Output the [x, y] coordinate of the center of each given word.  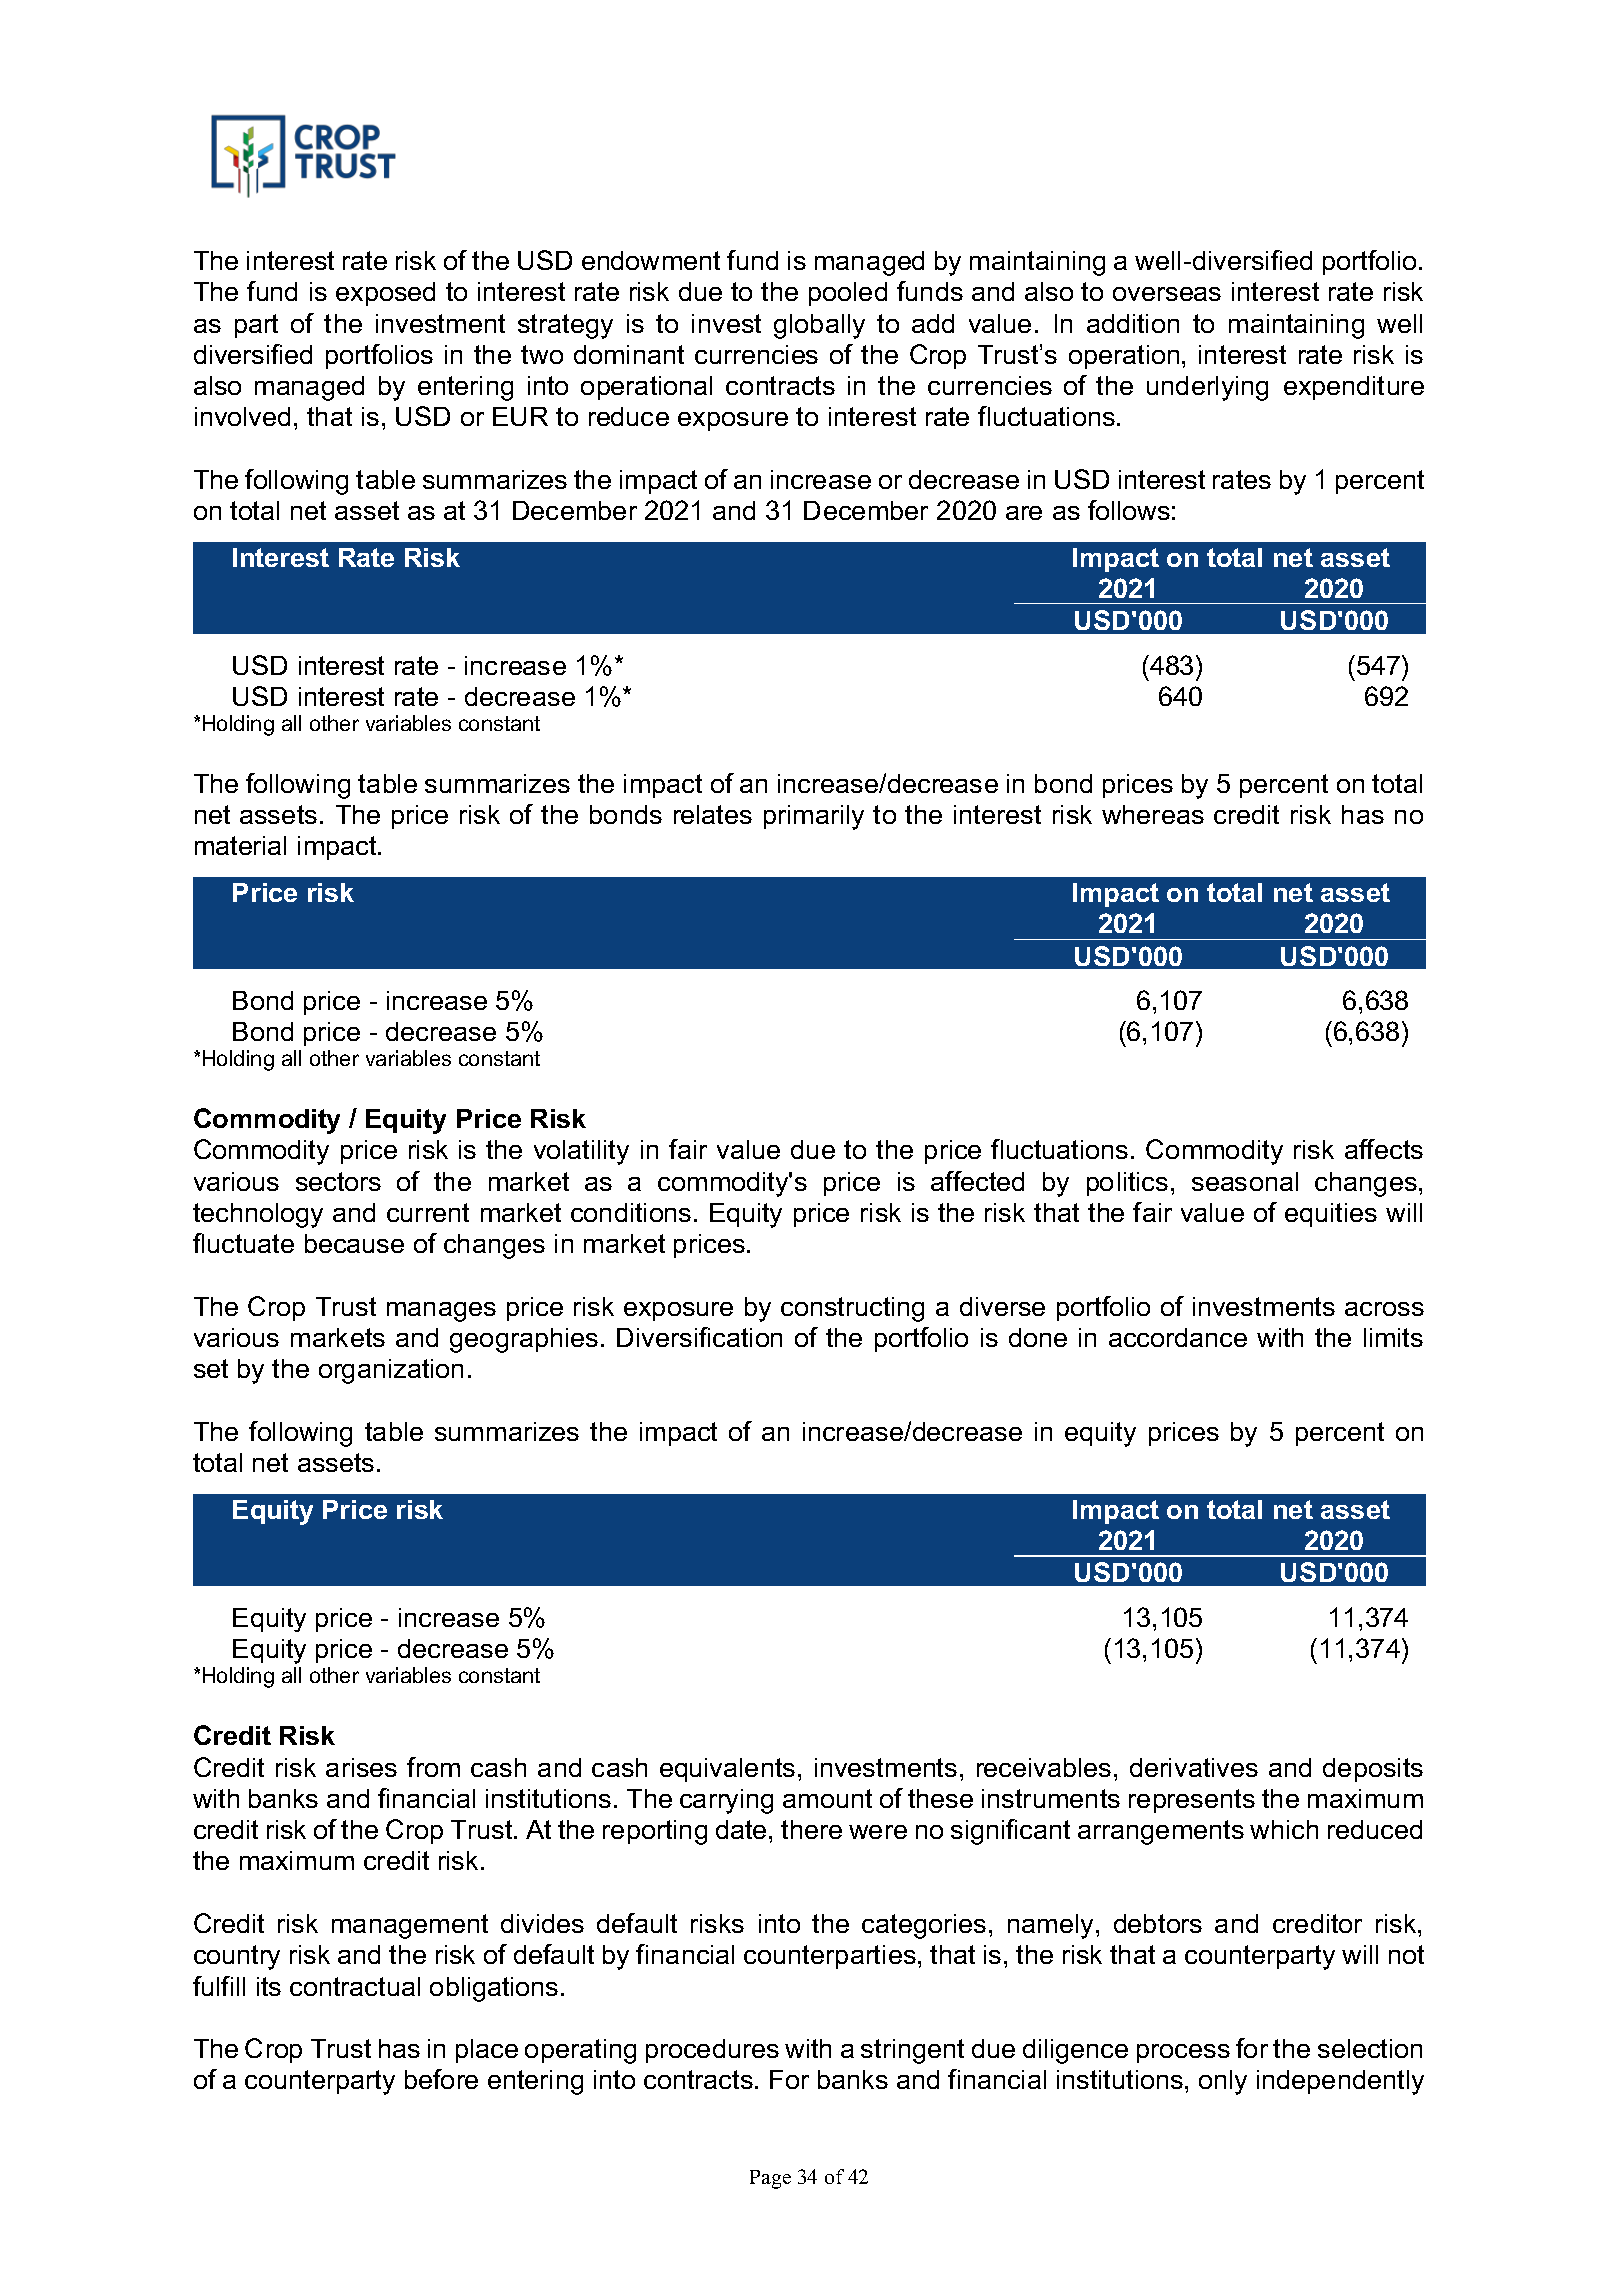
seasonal [1245, 1181]
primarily [814, 817]
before [441, 2079]
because [354, 1243]
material [240, 845]
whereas [1153, 814]
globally [819, 326]
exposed [385, 294]
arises [361, 1767]
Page [770, 2179]
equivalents [727, 1770]
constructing [852, 1309]
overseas [1167, 294]
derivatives [1194, 1767]
